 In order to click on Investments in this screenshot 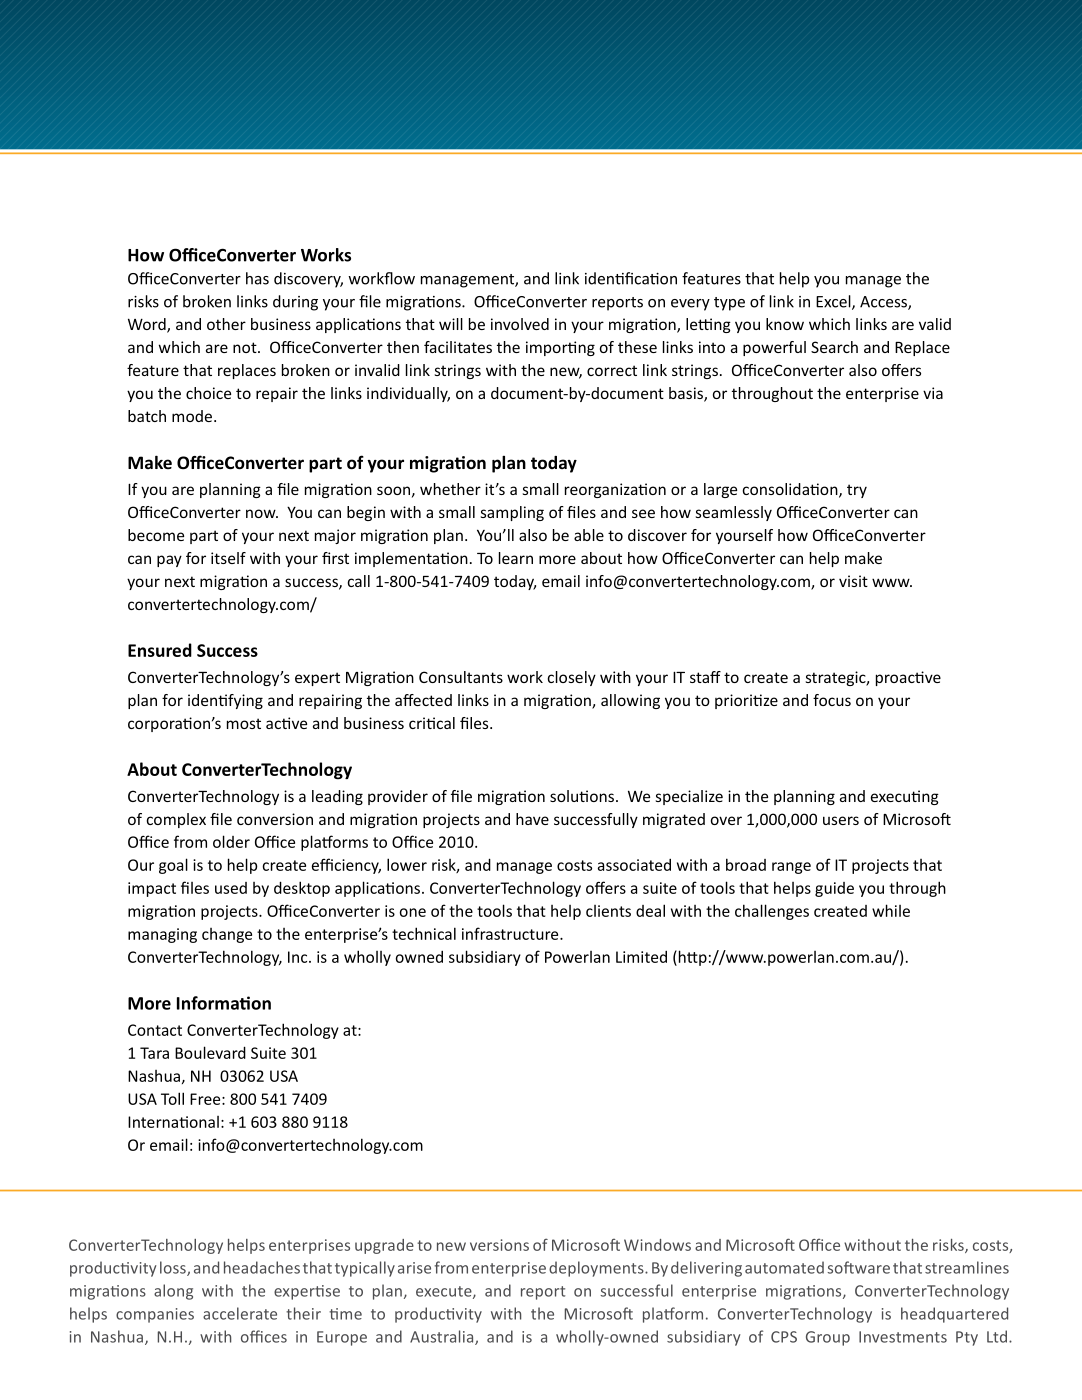, I will do `click(903, 1337)`.
